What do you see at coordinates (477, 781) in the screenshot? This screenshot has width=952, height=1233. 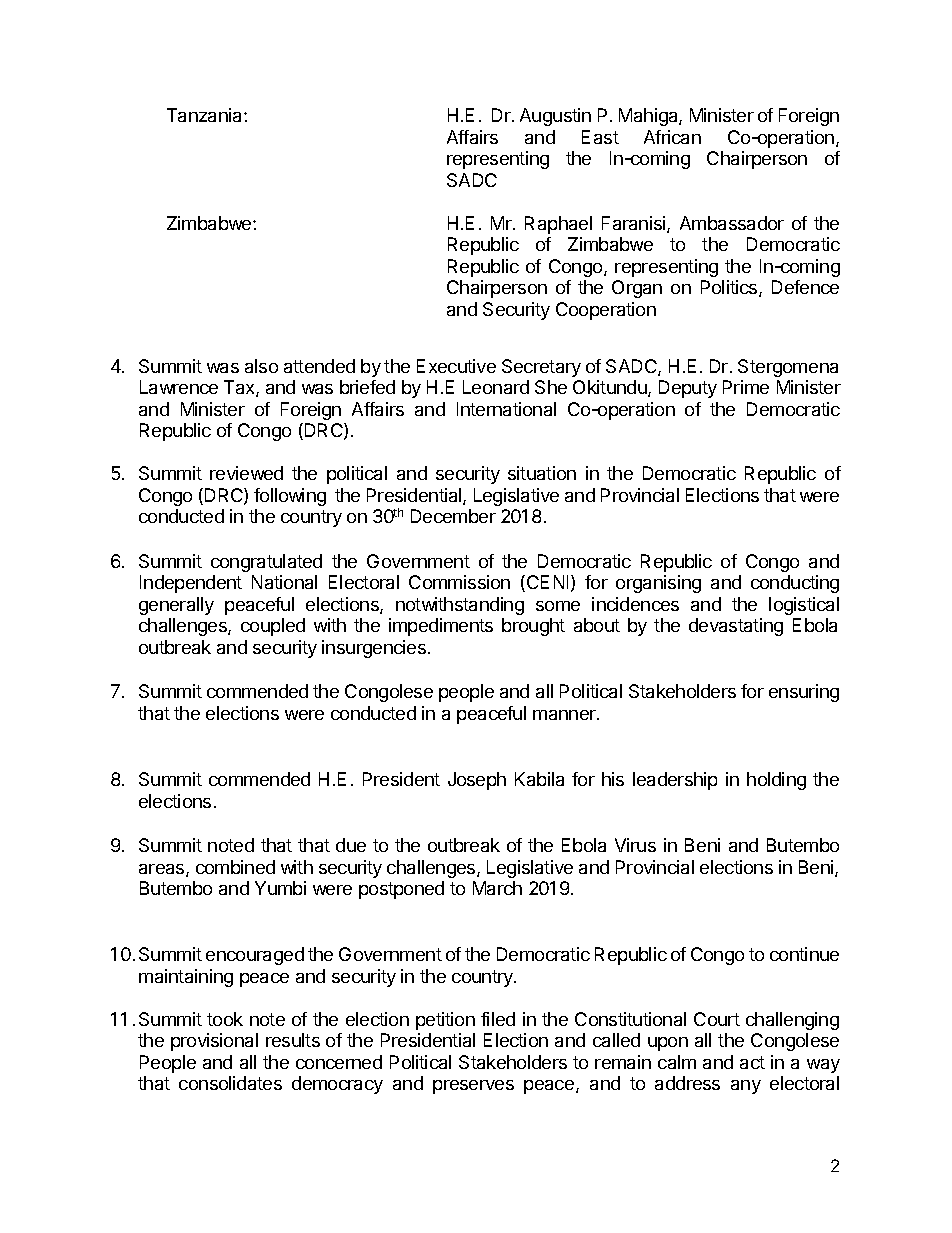 I see `Joseph` at bounding box center [477, 781].
